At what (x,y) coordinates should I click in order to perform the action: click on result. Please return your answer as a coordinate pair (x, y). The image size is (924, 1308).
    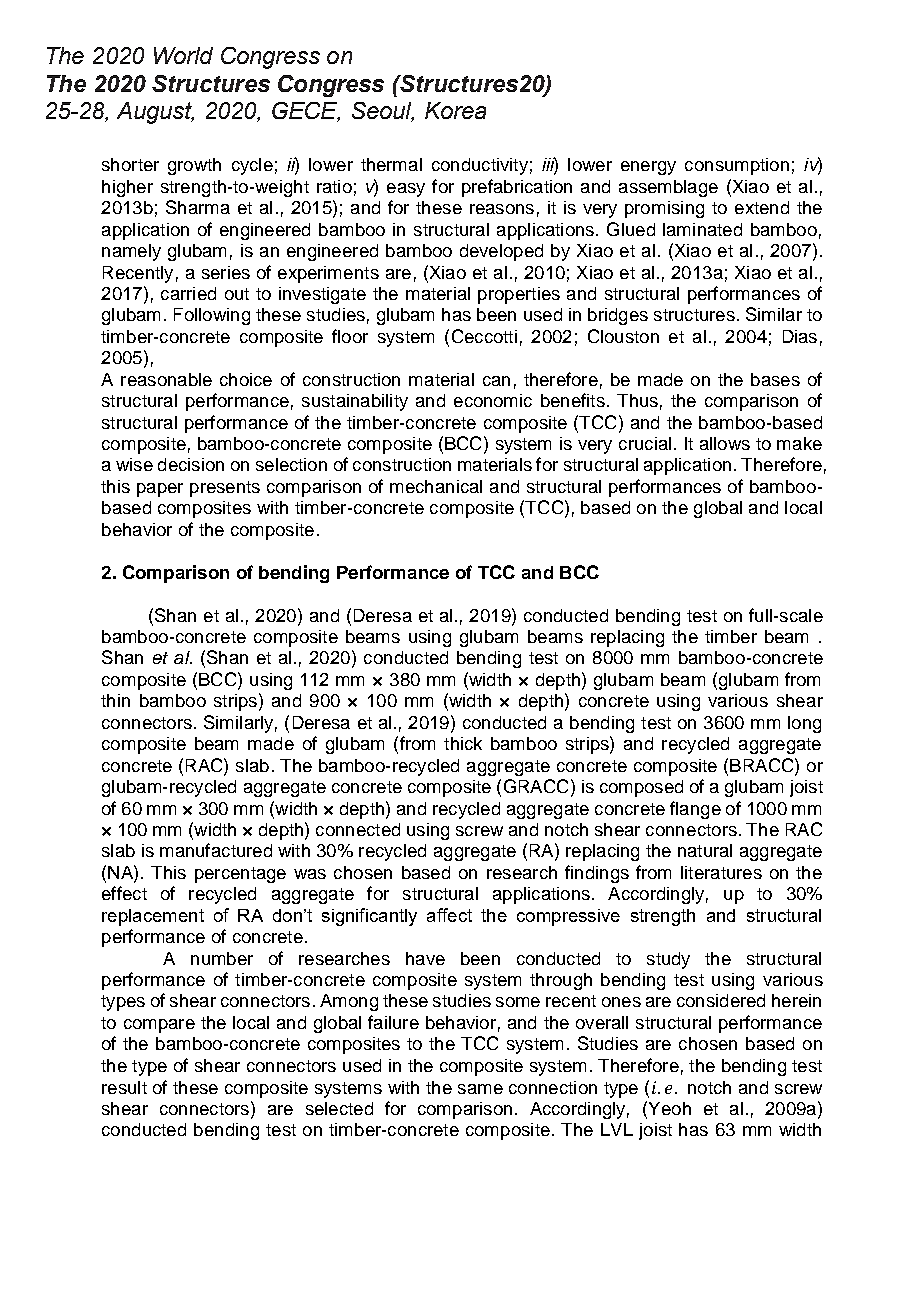
    Looking at the image, I should click on (124, 1087).
